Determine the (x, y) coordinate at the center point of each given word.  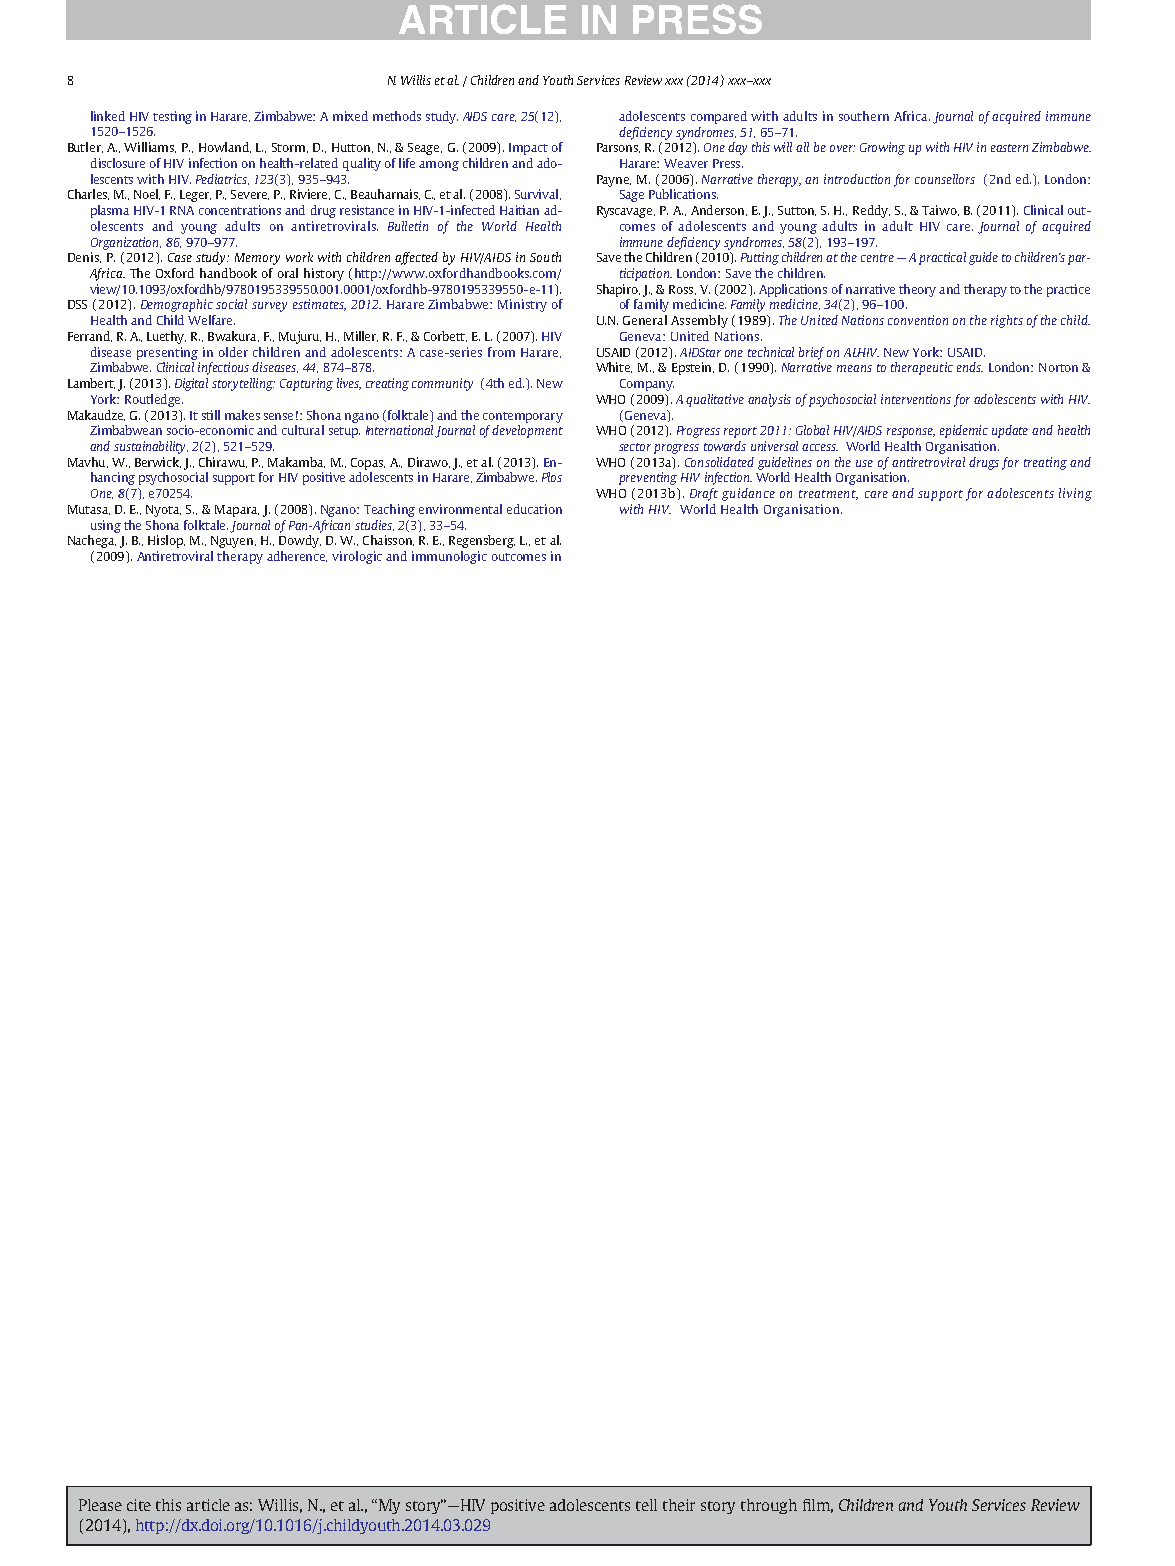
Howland (225, 147)
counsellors (945, 179)
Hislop (166, 541)
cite (139, 1505)
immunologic (449, 557)
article (208, 1505)
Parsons (618, 148)
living (1075, 494)
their (679, 1505)
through (769, 1506)
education (534, 509)
